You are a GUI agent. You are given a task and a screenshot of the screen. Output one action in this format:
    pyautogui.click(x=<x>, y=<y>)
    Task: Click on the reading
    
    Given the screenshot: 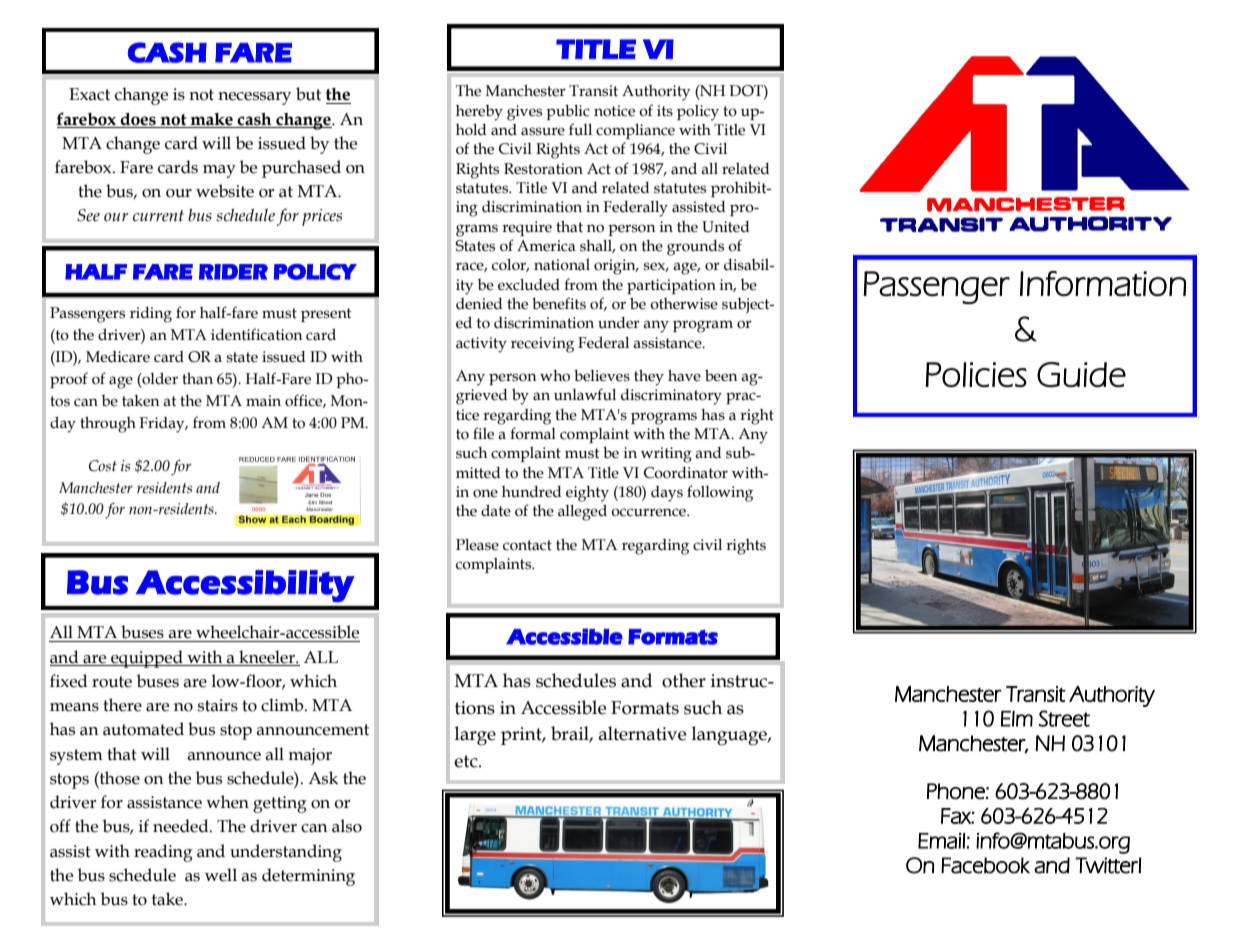 What is the action you would take?
    pyautogui.click(x=163, y=853)
